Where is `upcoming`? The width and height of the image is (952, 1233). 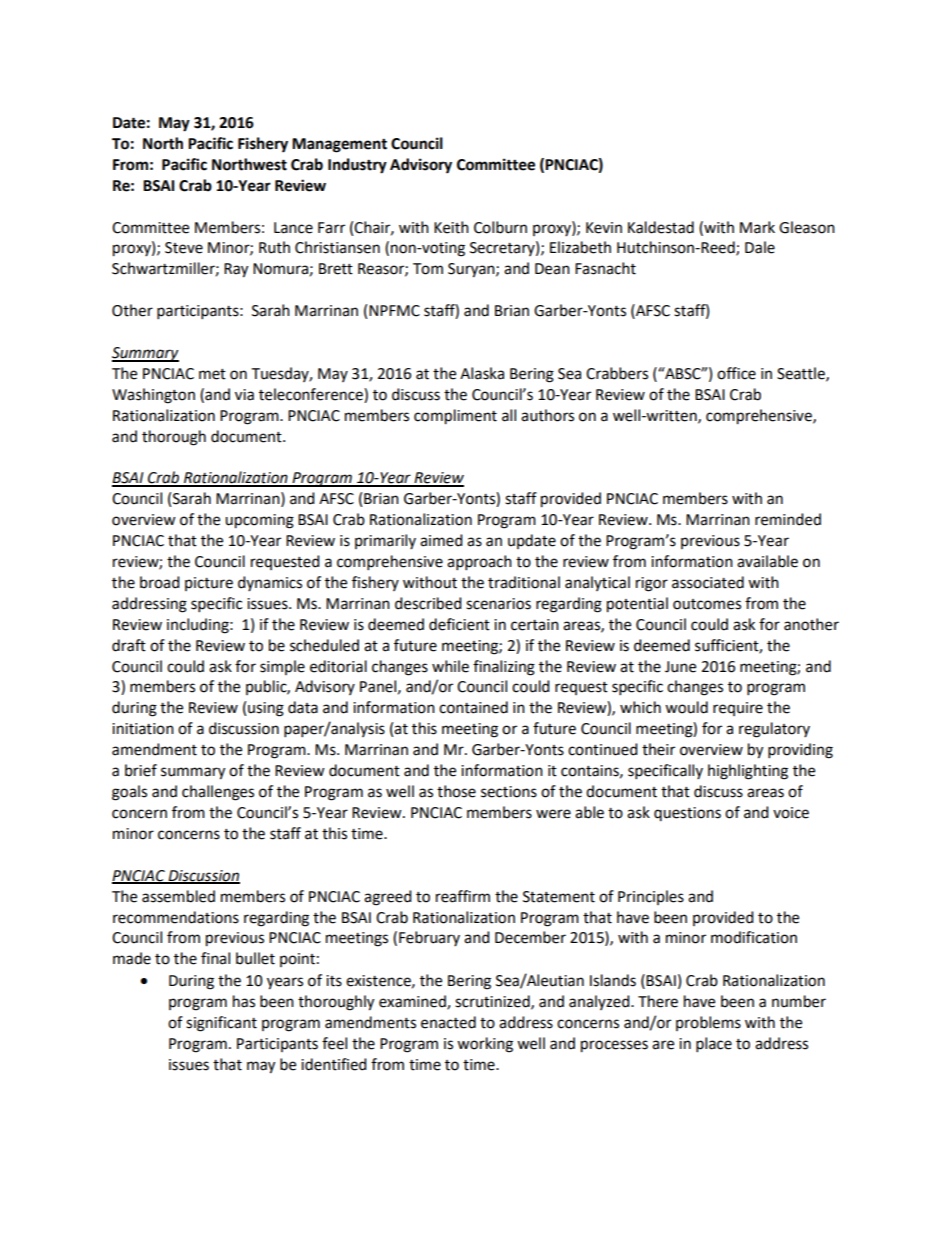 upcoming is located at coordinates (259, 521).
